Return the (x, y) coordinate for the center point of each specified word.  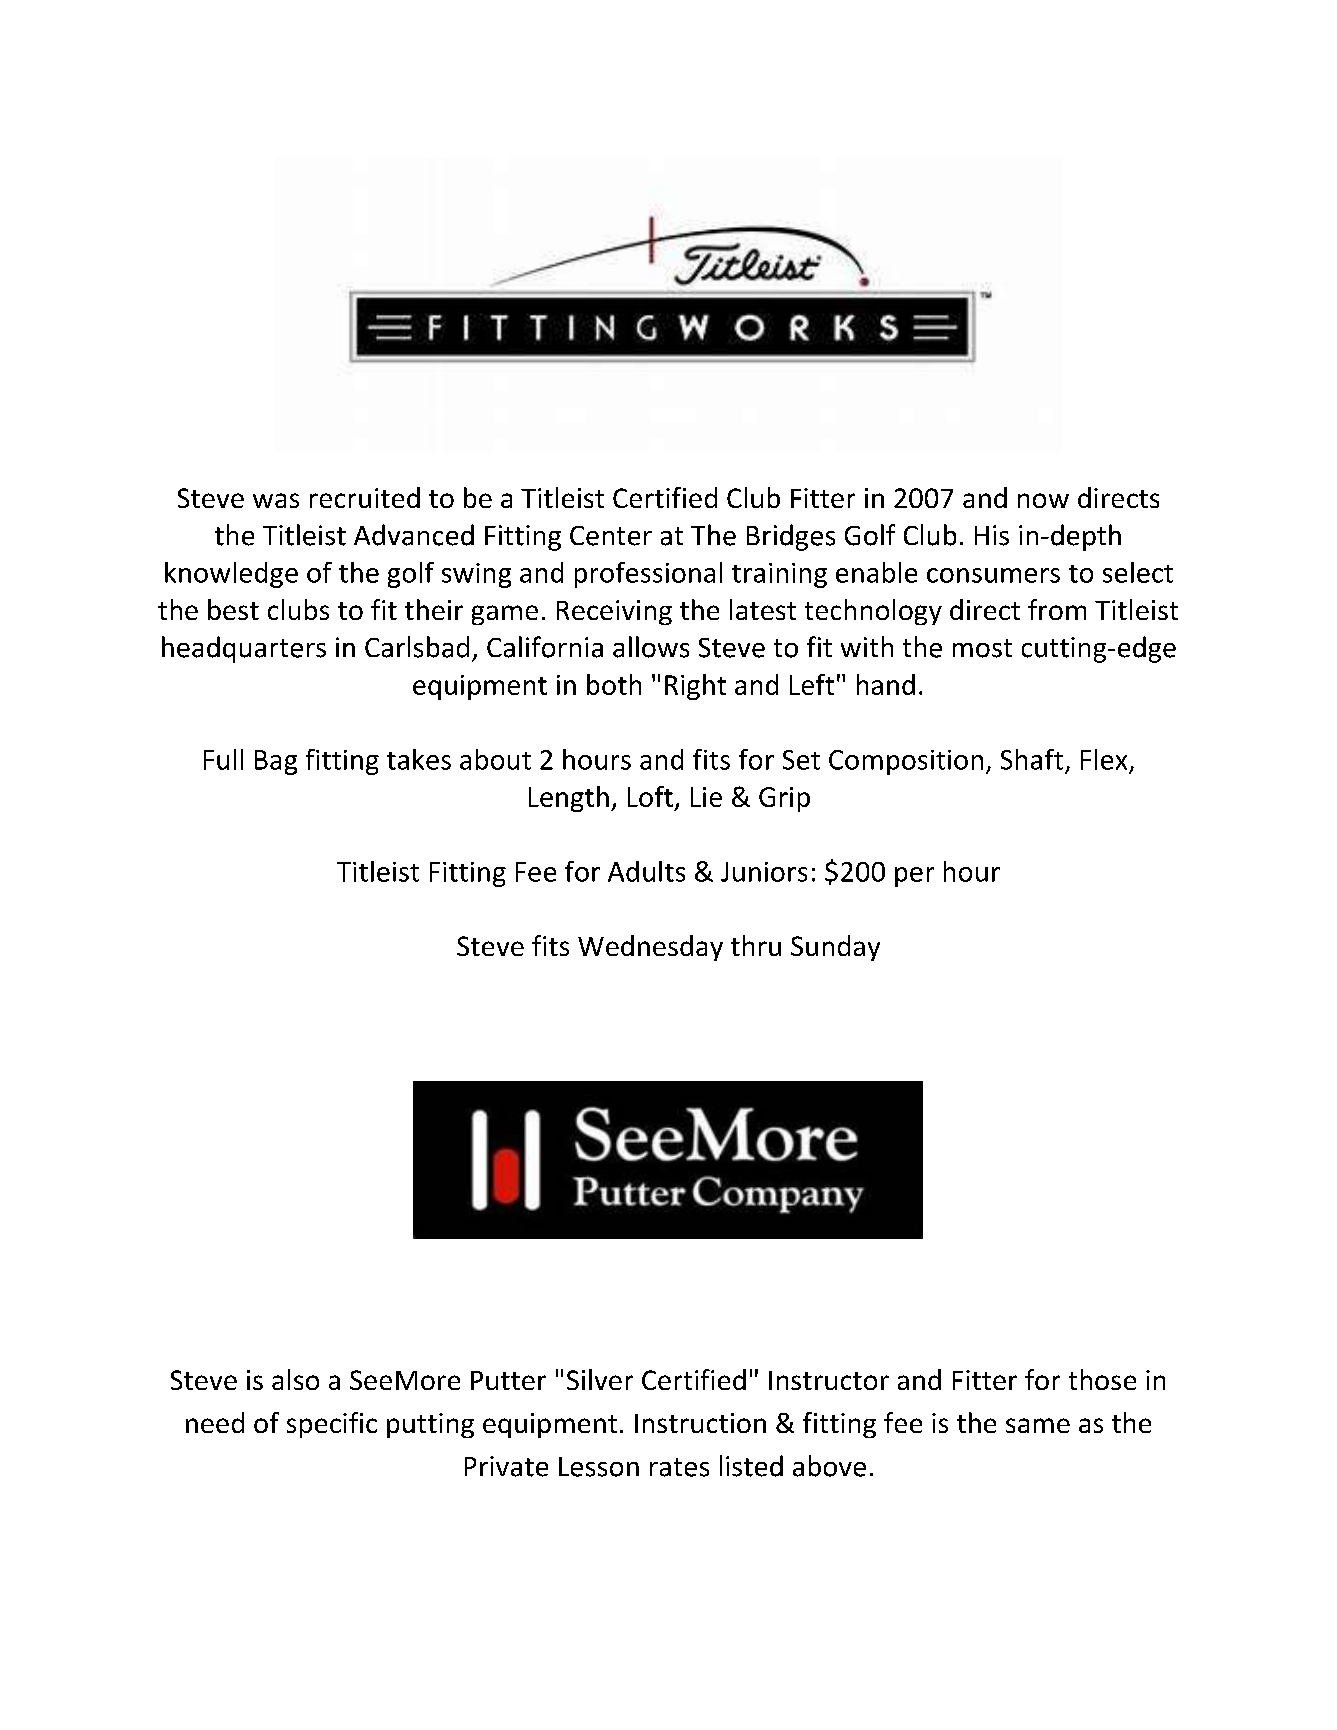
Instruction (700, 1423)
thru (756, 945)
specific (332, 1425)
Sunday (835, 948)
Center (611, 536)
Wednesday (650, 948)
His (992, 535)
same (1038, 1425)
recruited (365, 497)
